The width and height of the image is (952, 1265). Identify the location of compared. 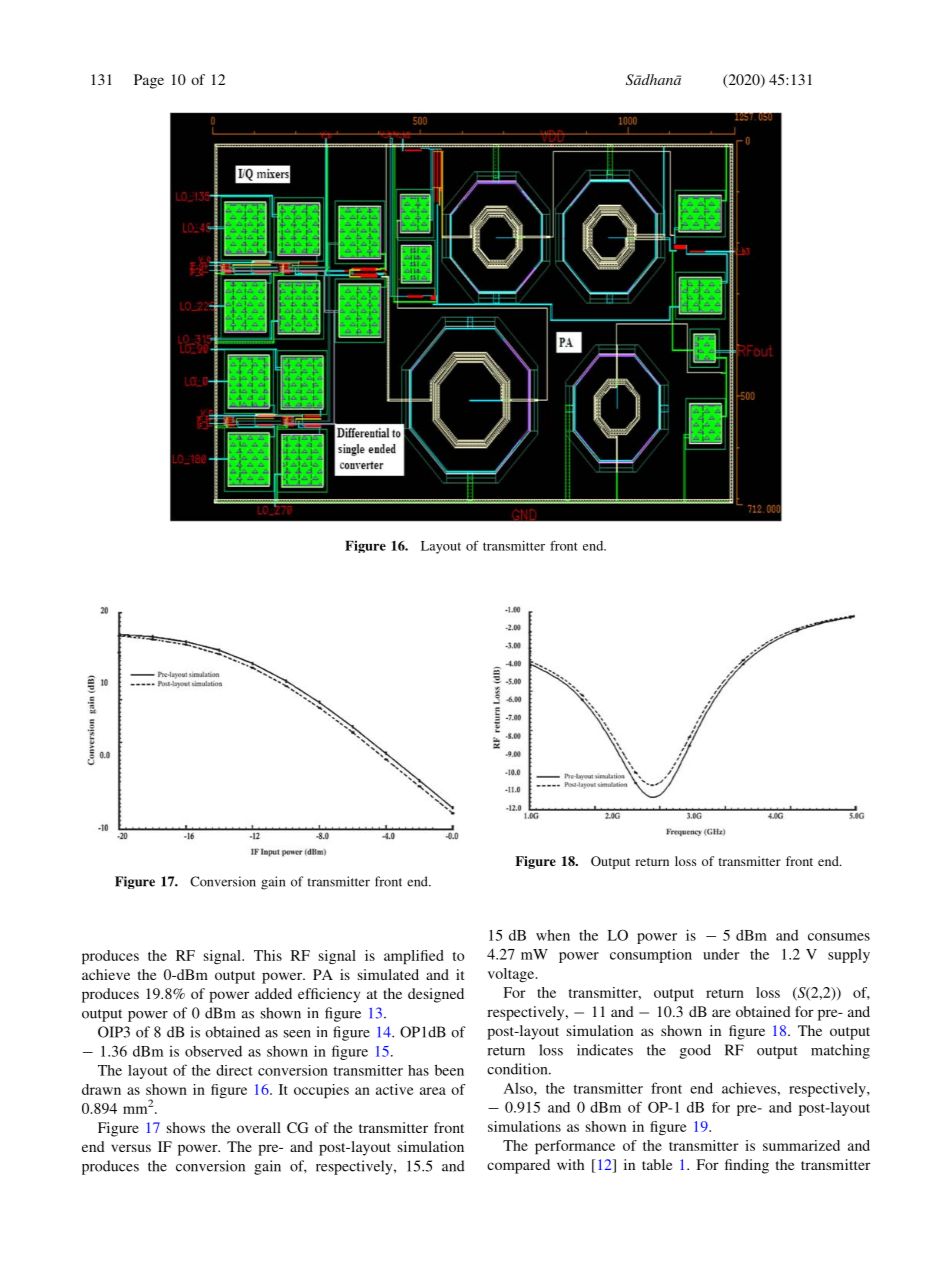
(518, 1166).
